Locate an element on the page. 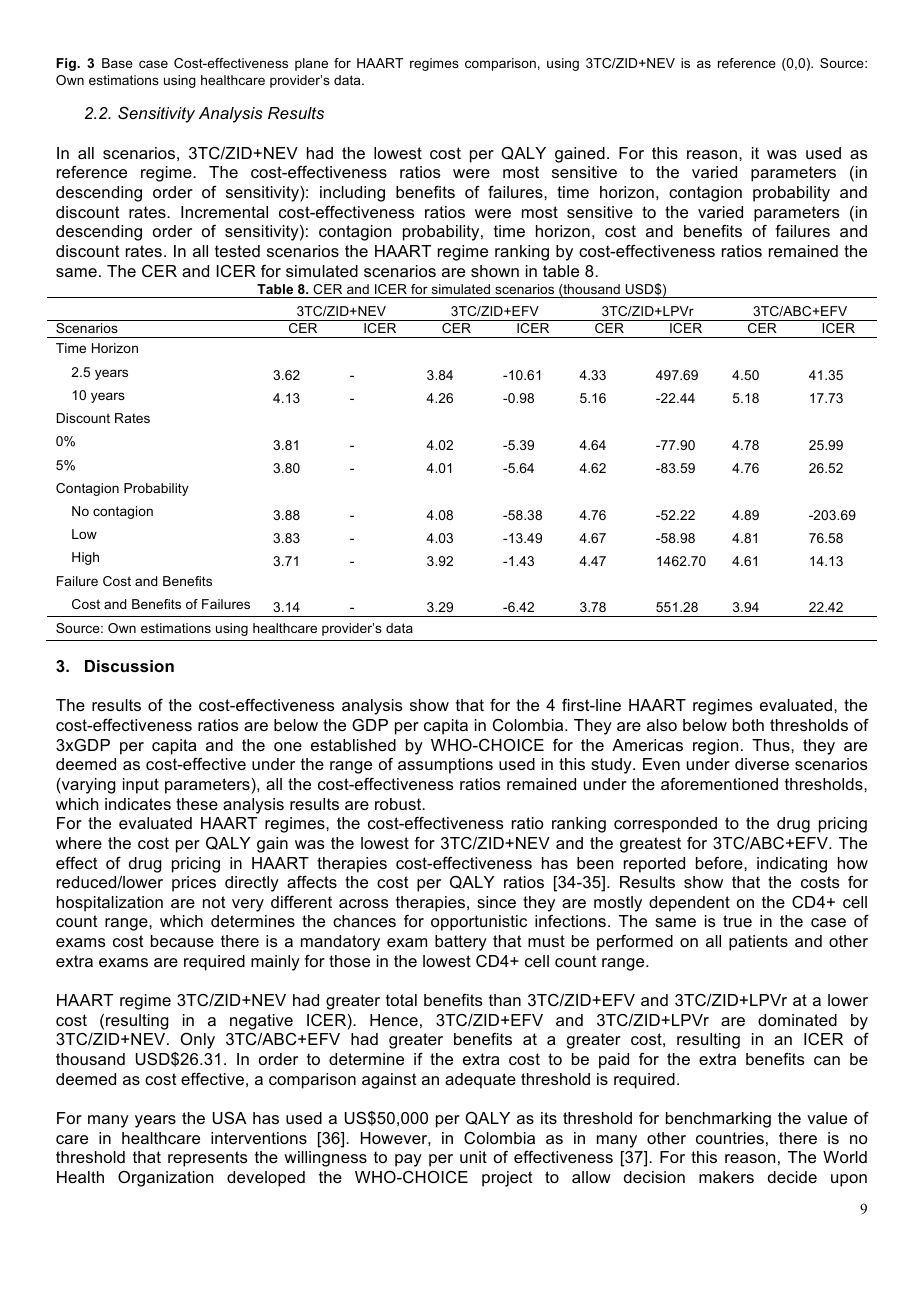 This page has width=924, height=1308. also is located at coordinates (662, 725).
